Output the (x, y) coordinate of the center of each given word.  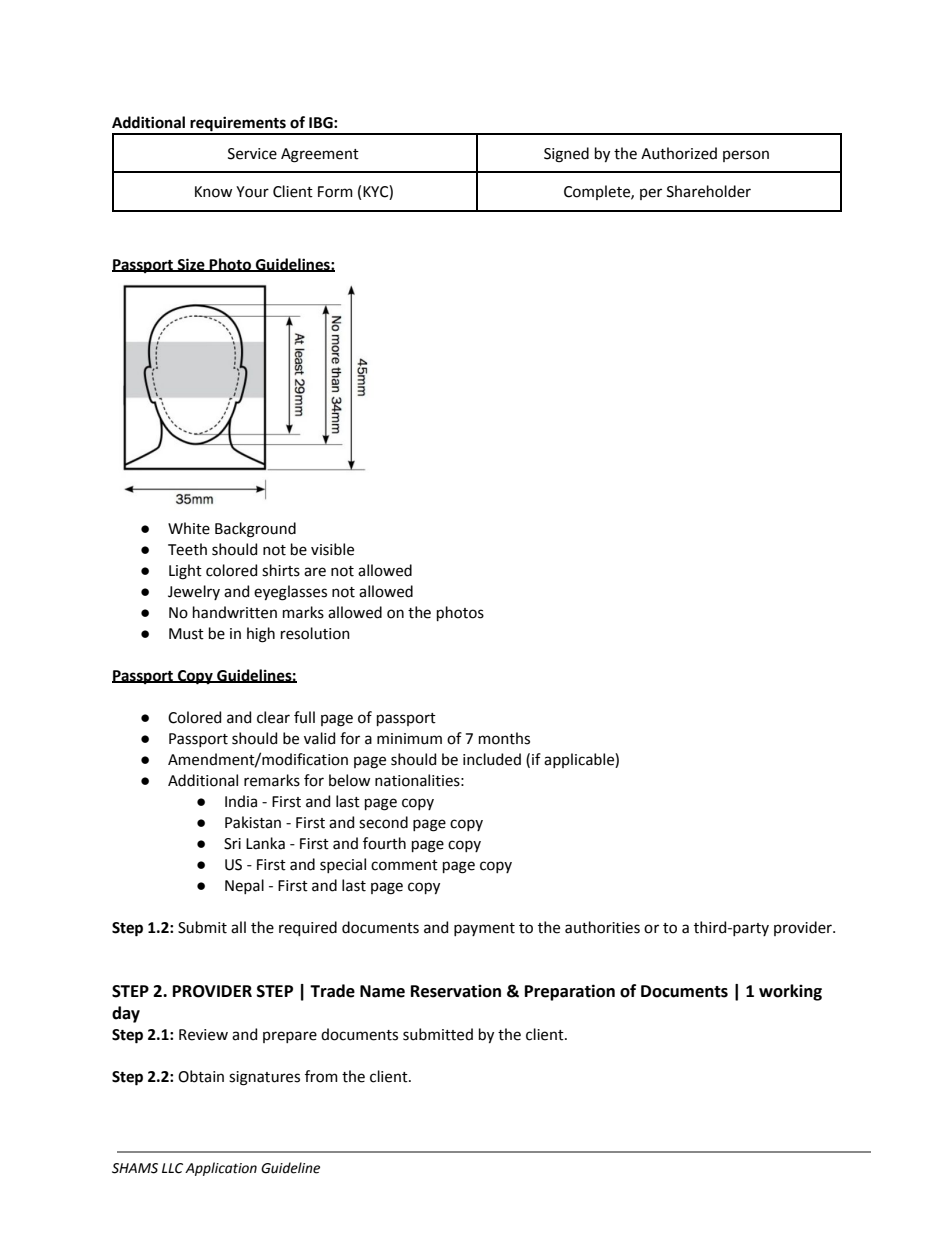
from (321, 1076)
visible (332, 549)
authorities (602, 927)
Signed (566, 155)
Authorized (679, 153)
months (504, 738)
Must (186, 634)
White (189, 528)
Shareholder (709, 191)
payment (484, 929)
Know (213, 192)
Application (221, 1169)
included (492, 759)
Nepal (244, 886)
